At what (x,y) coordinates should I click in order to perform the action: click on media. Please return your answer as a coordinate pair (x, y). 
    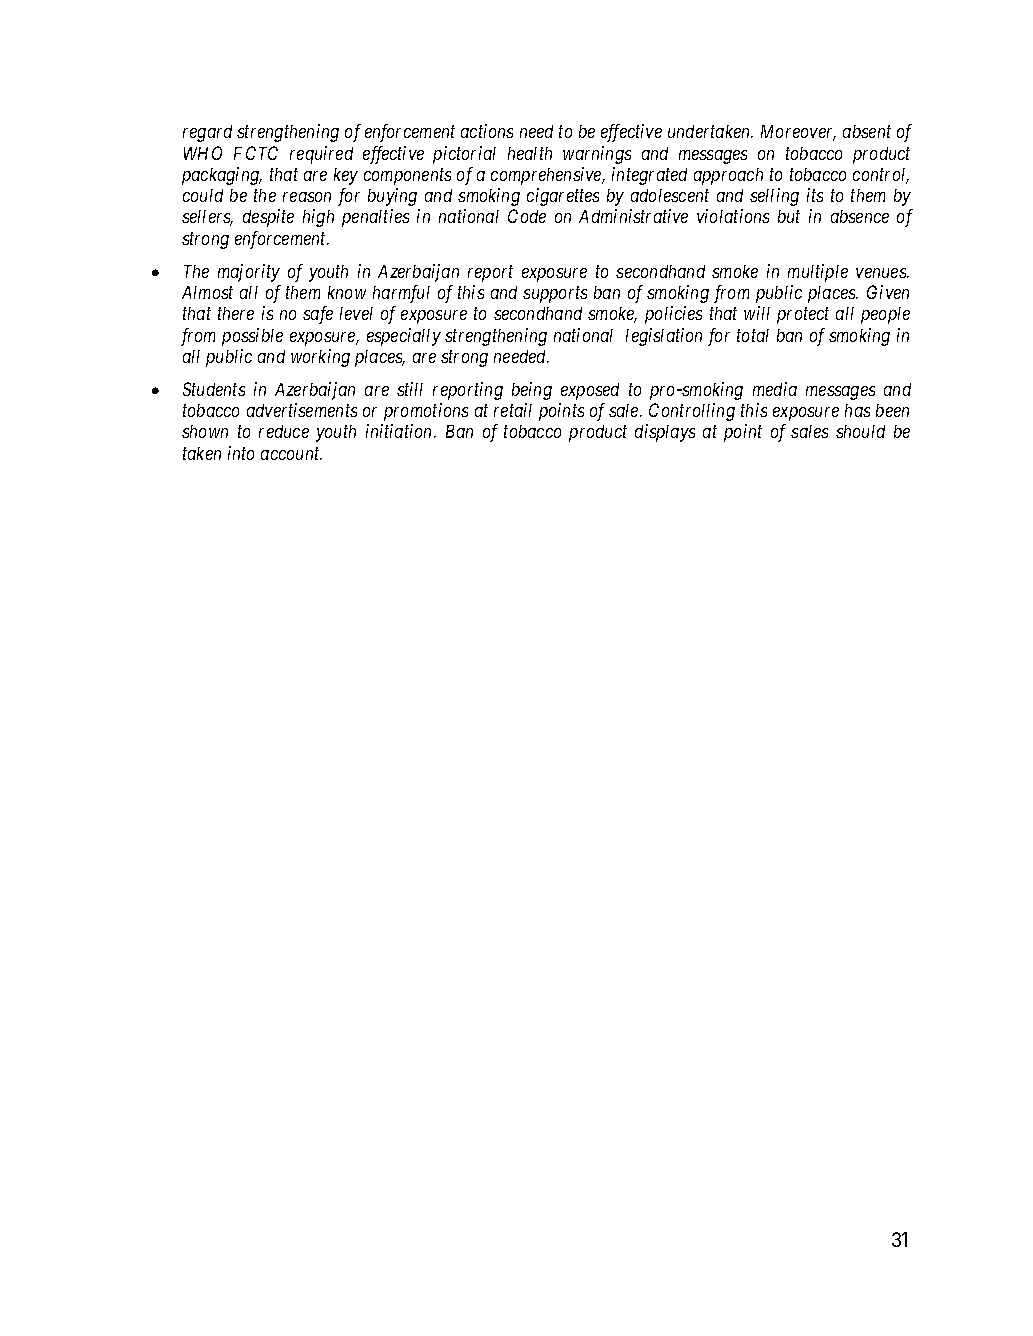
    Looking at the image, I should click on (775, 389).
